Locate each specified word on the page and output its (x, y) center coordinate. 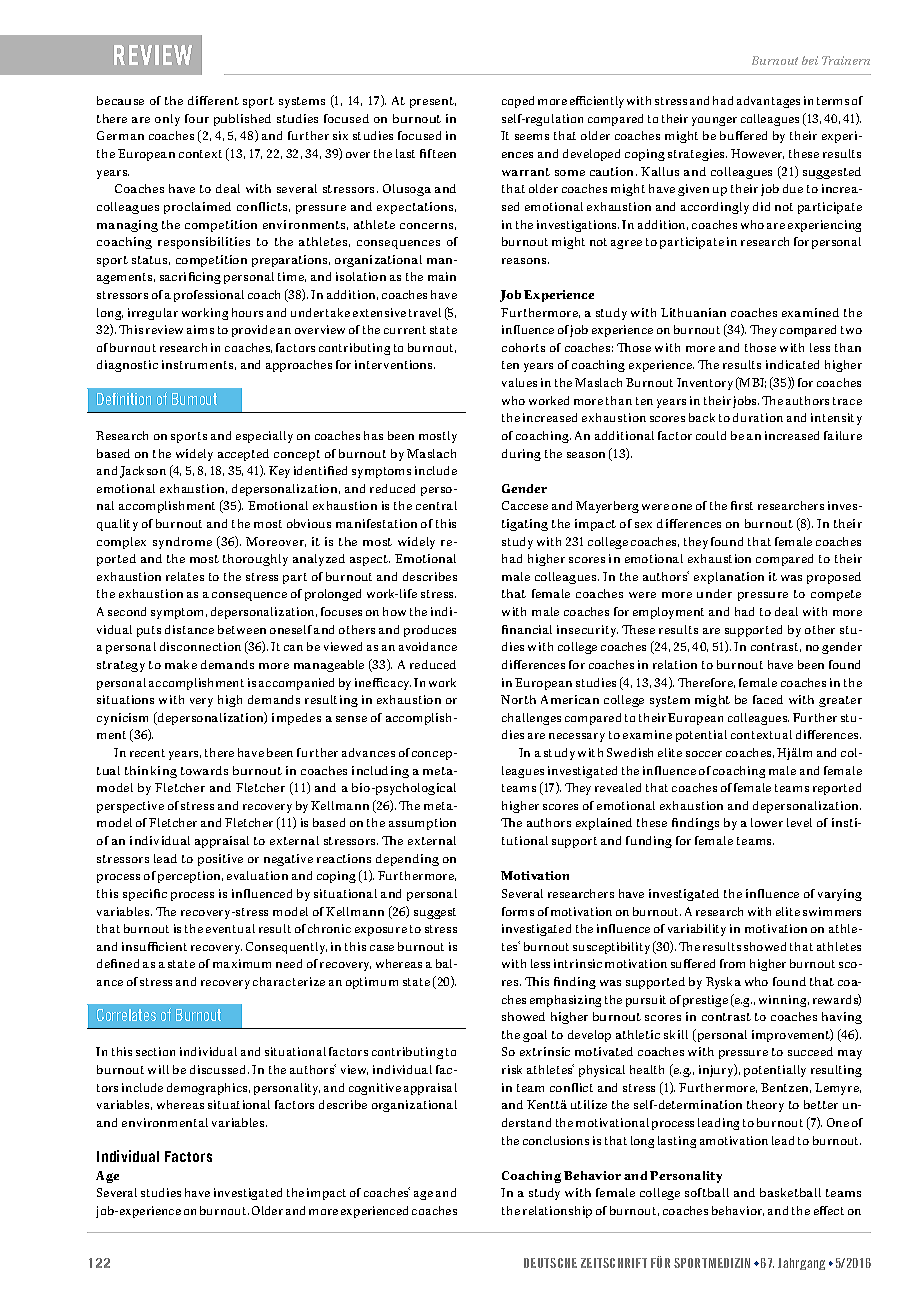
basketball (790, 1192)
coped (518, 102)
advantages (768, 102)
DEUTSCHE (550, 1263)
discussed (219, 1069)
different (213, 100)
